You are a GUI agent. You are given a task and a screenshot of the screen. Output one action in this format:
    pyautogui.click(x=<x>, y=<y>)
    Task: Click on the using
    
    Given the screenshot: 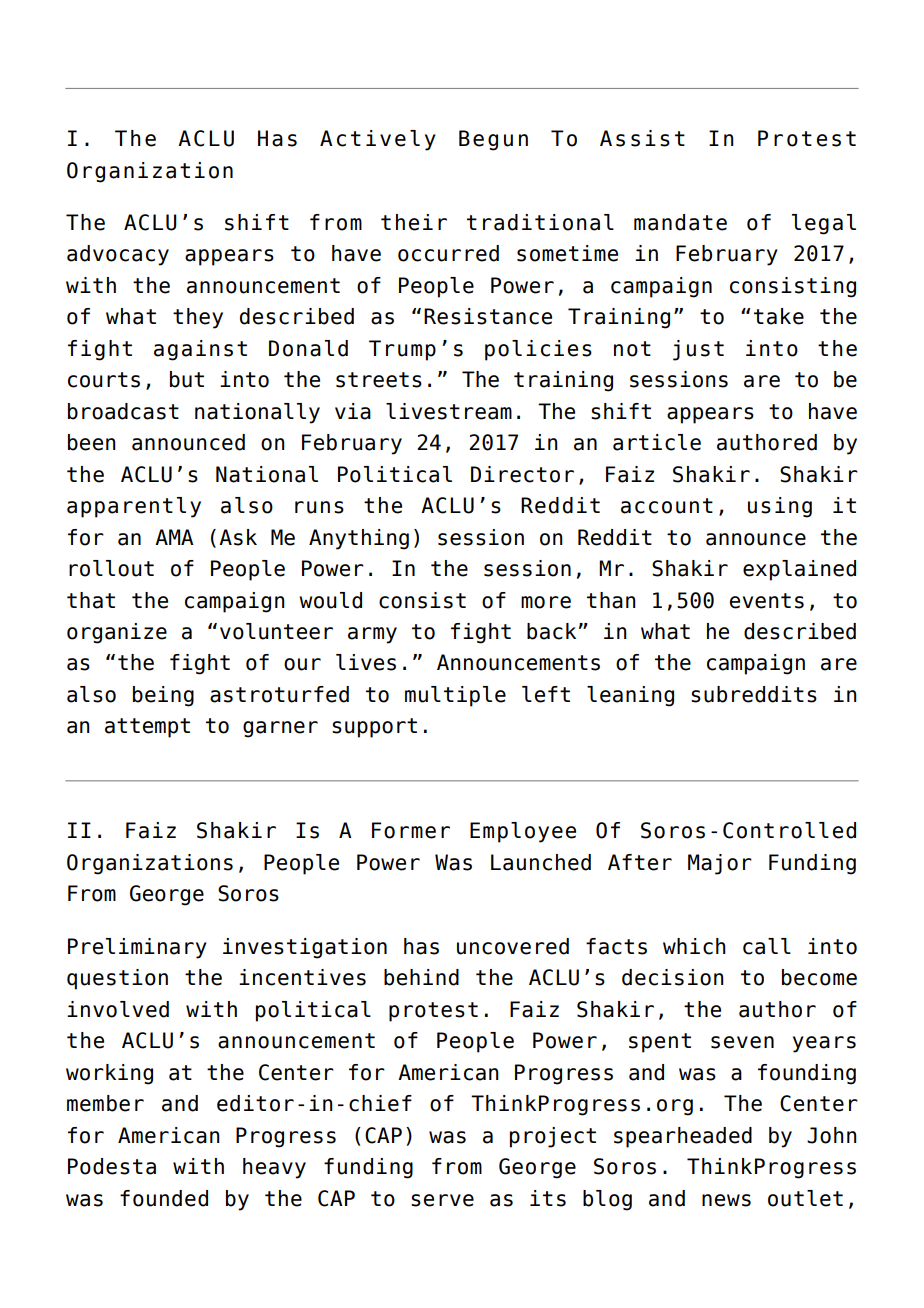 What is the action you would take?
    pyautogui.click(x=780, y=507)
